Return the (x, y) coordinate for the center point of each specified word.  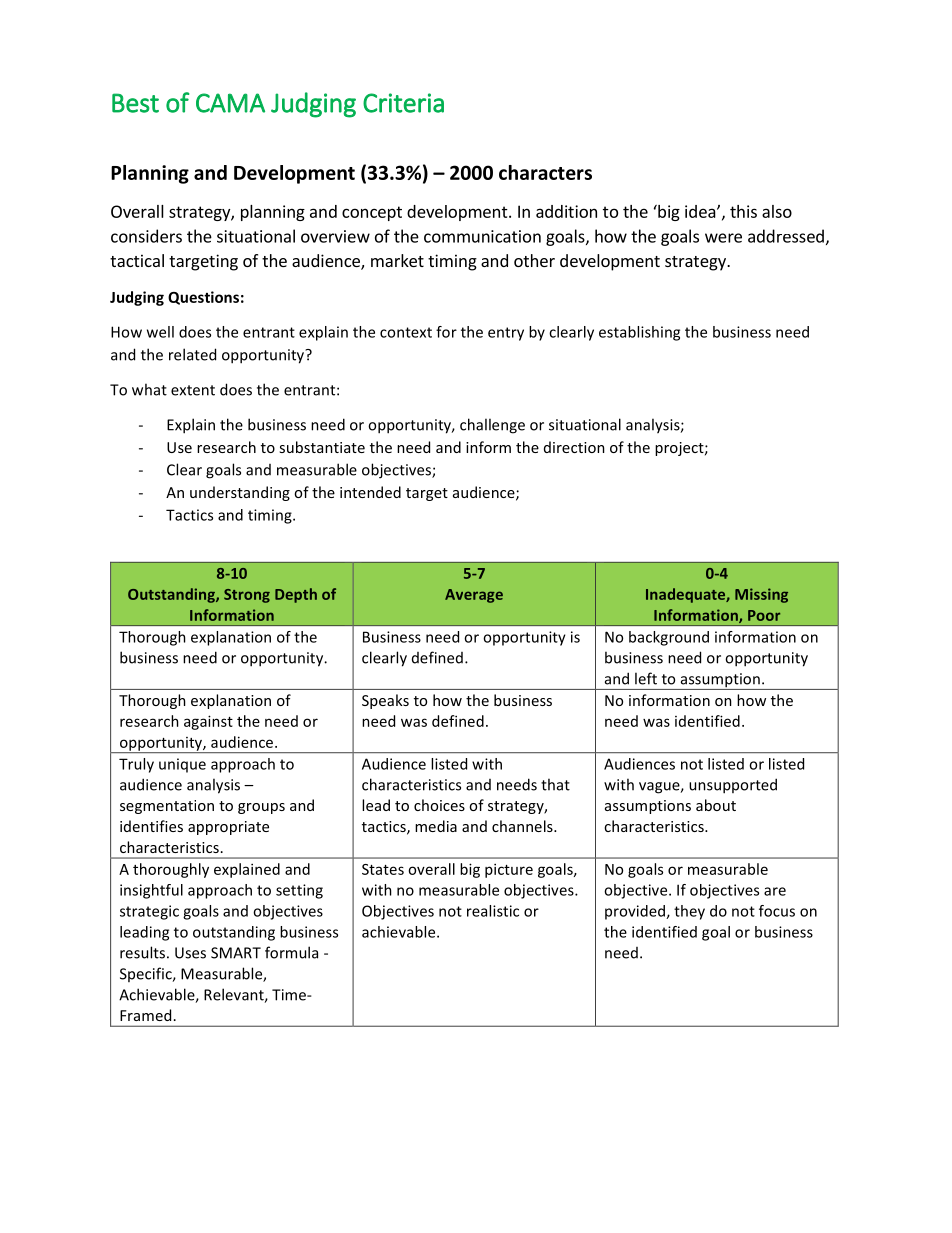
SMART (236, 953)
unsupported (733, 786)
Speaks (385, 701)
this (743, 211)
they (689, 912)
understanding (240, 493)
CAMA (230, 103)
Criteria (403, 103)
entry (506, 334)
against (208, 722)
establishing (639, 333)
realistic (493, 911)
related (192, 354)
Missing (761, 595)
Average (474, 596)
